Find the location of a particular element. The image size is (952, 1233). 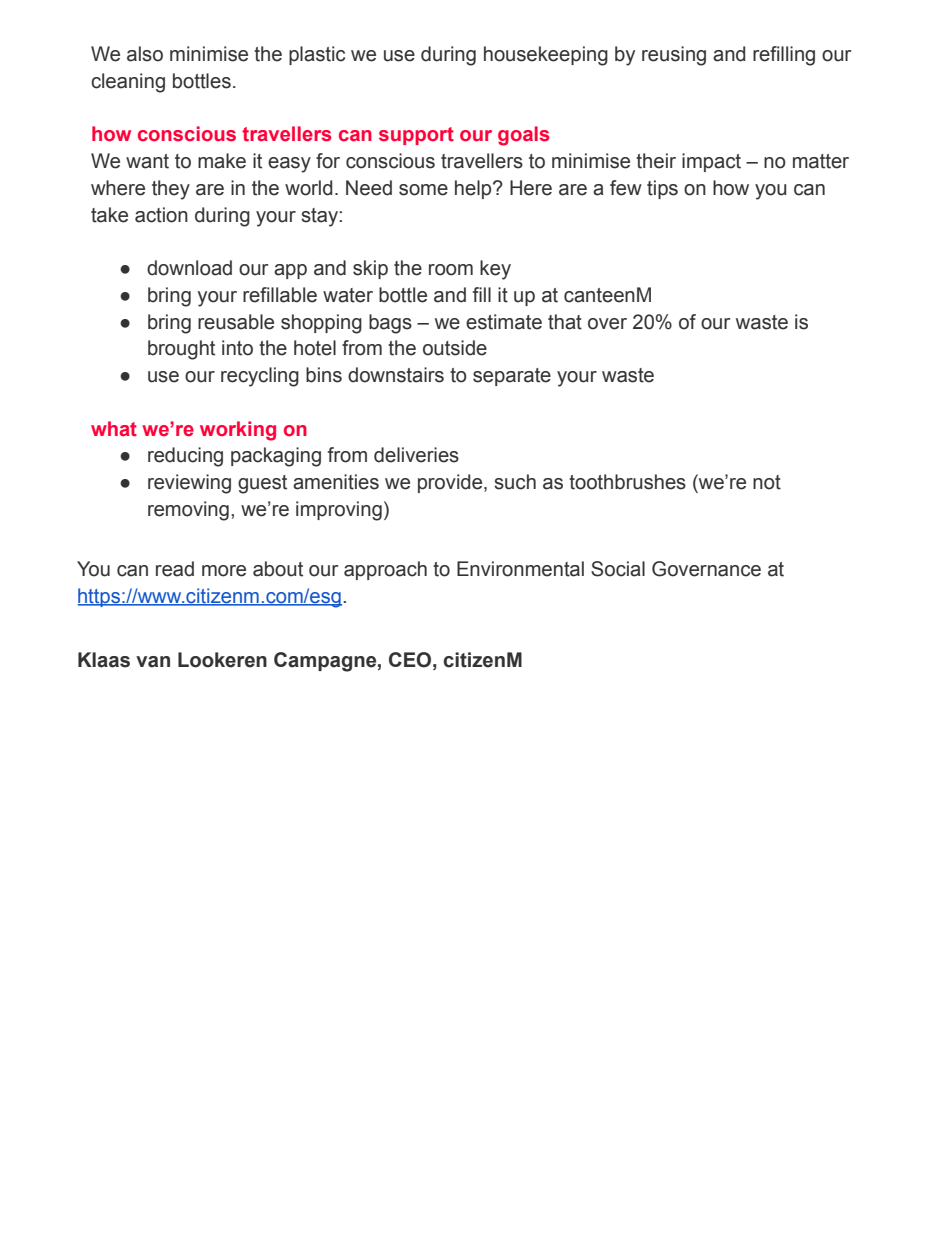

provide is located at coordinates (451, 483).
